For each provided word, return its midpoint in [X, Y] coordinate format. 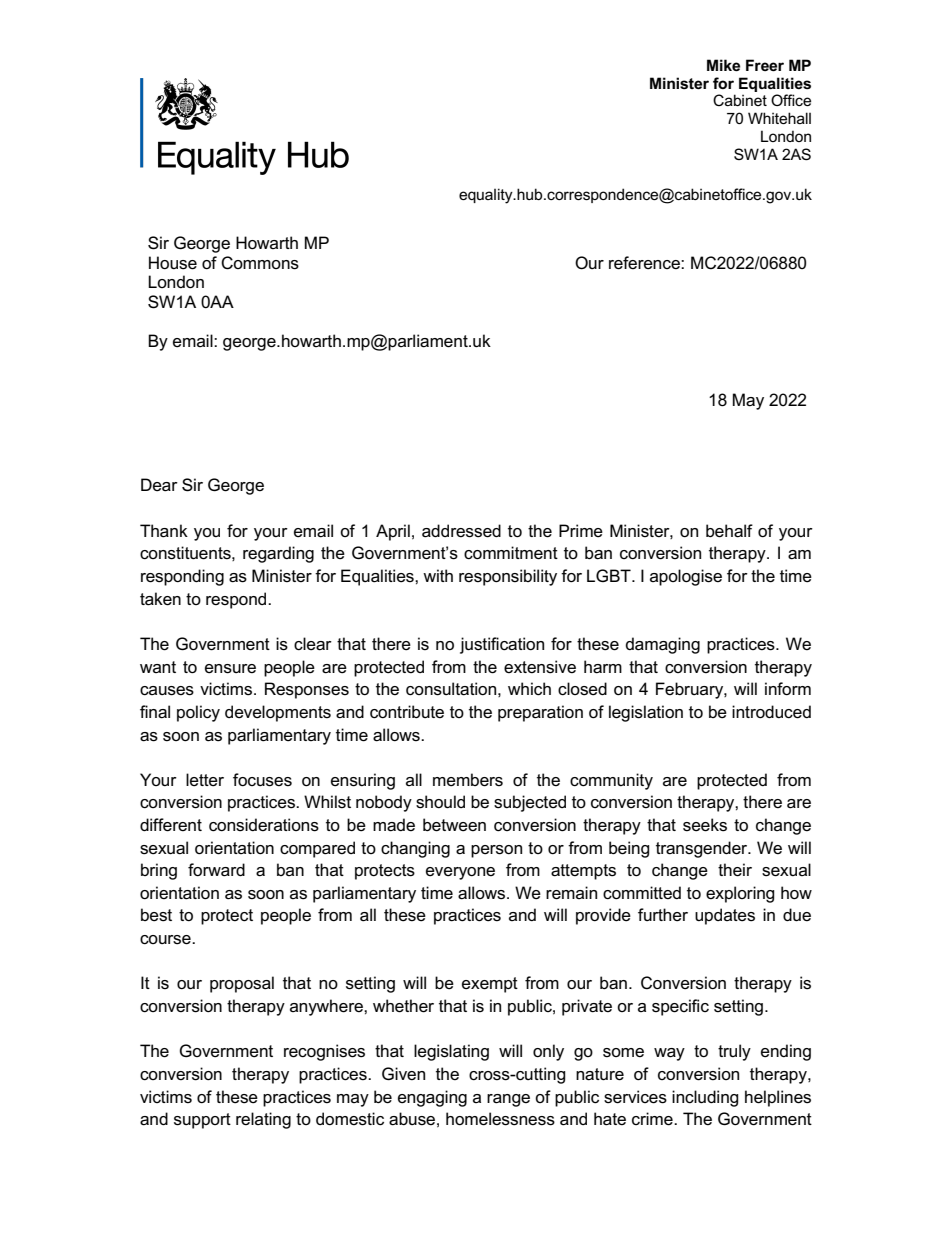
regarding [278, 554]
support [202, 1121]
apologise [686, 577]
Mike [723, 65]
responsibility [508, 577]
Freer [765, 65]
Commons [260, 263]
